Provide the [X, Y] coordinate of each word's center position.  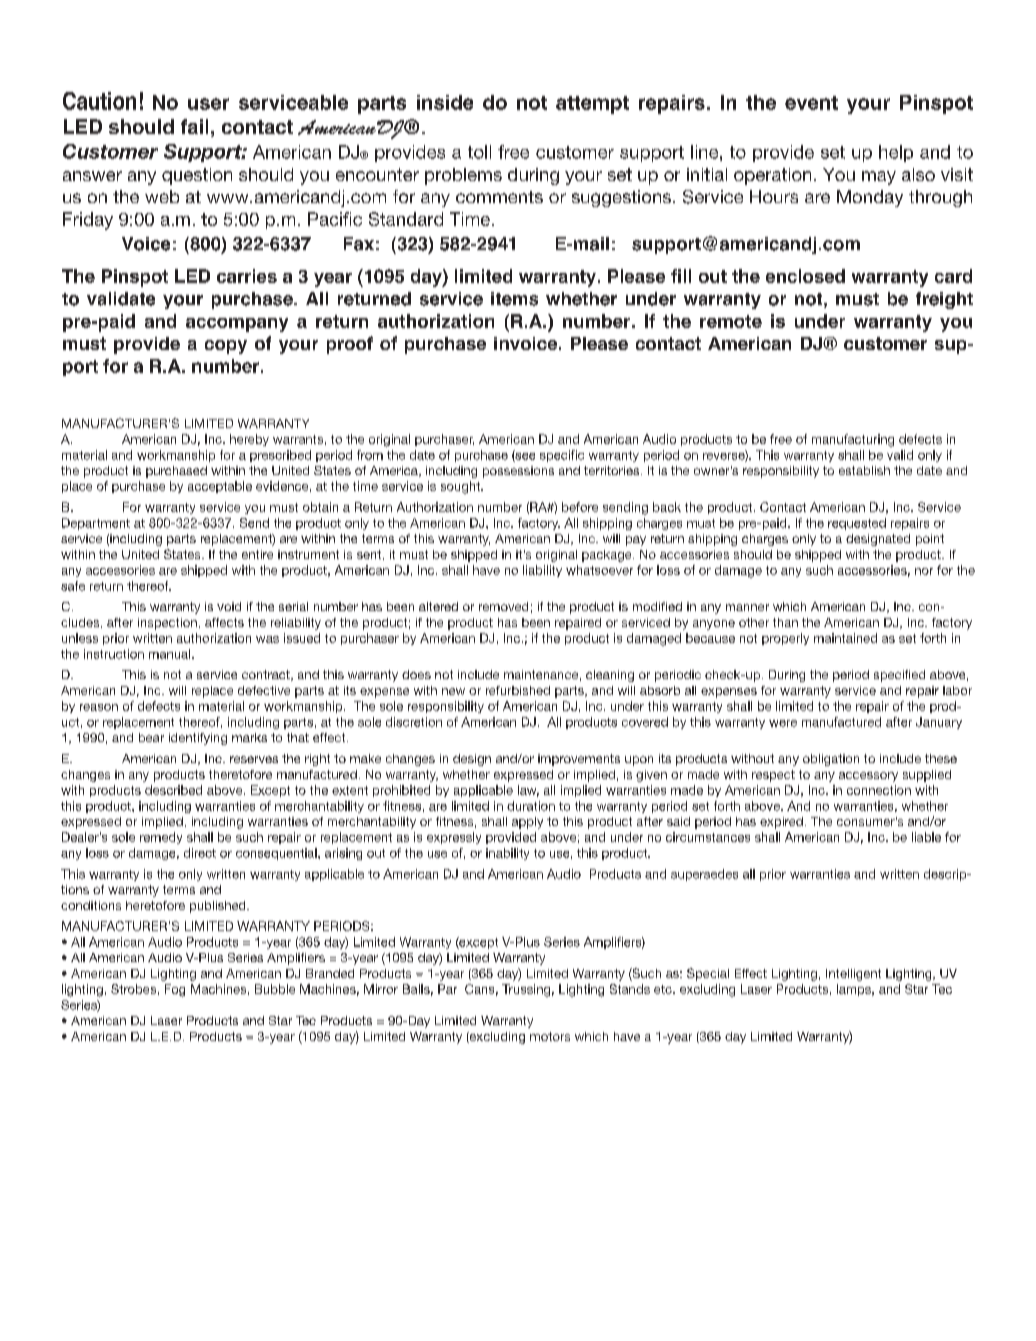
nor [924, 571]
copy [226, 347]
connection [879, 790]
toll [479, 152]
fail [194, 126]
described [173, 790]
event [811, 103]
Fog [175, 990]
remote [731, 321]
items [514, 299]
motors [550, 1036]
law [528, 791]
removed [503, 606]
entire [257, 554]
